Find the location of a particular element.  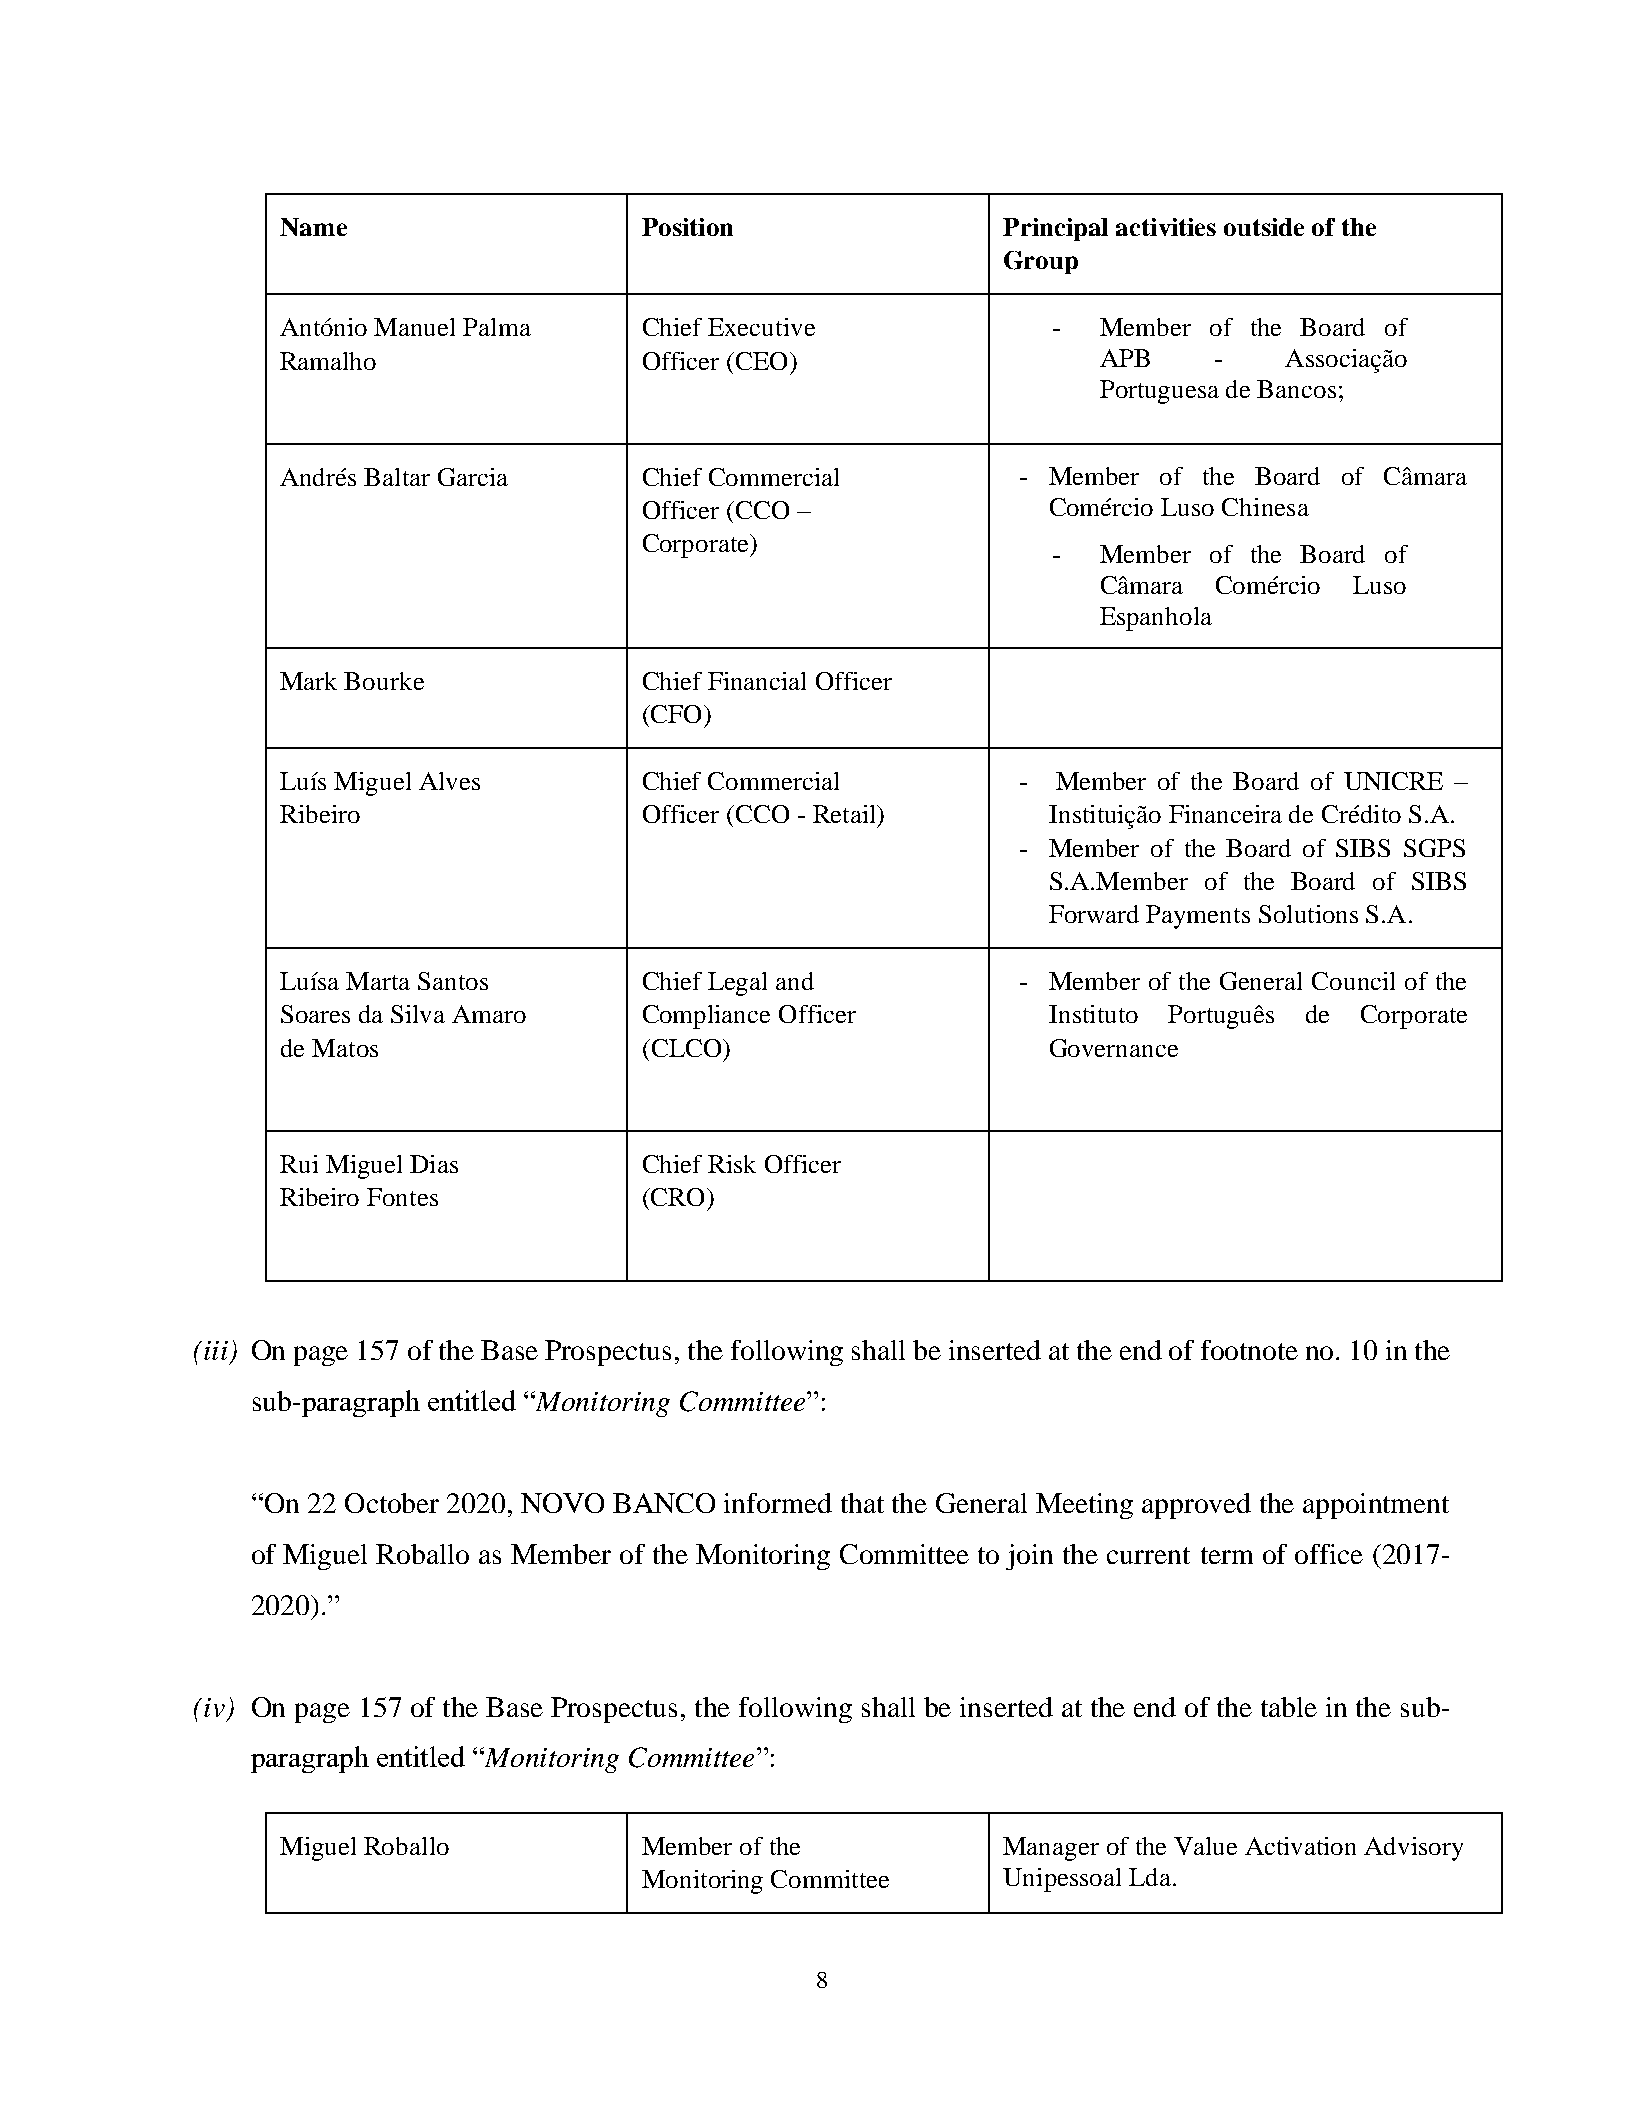

Manager is located at coordinates (1051, 1849).
